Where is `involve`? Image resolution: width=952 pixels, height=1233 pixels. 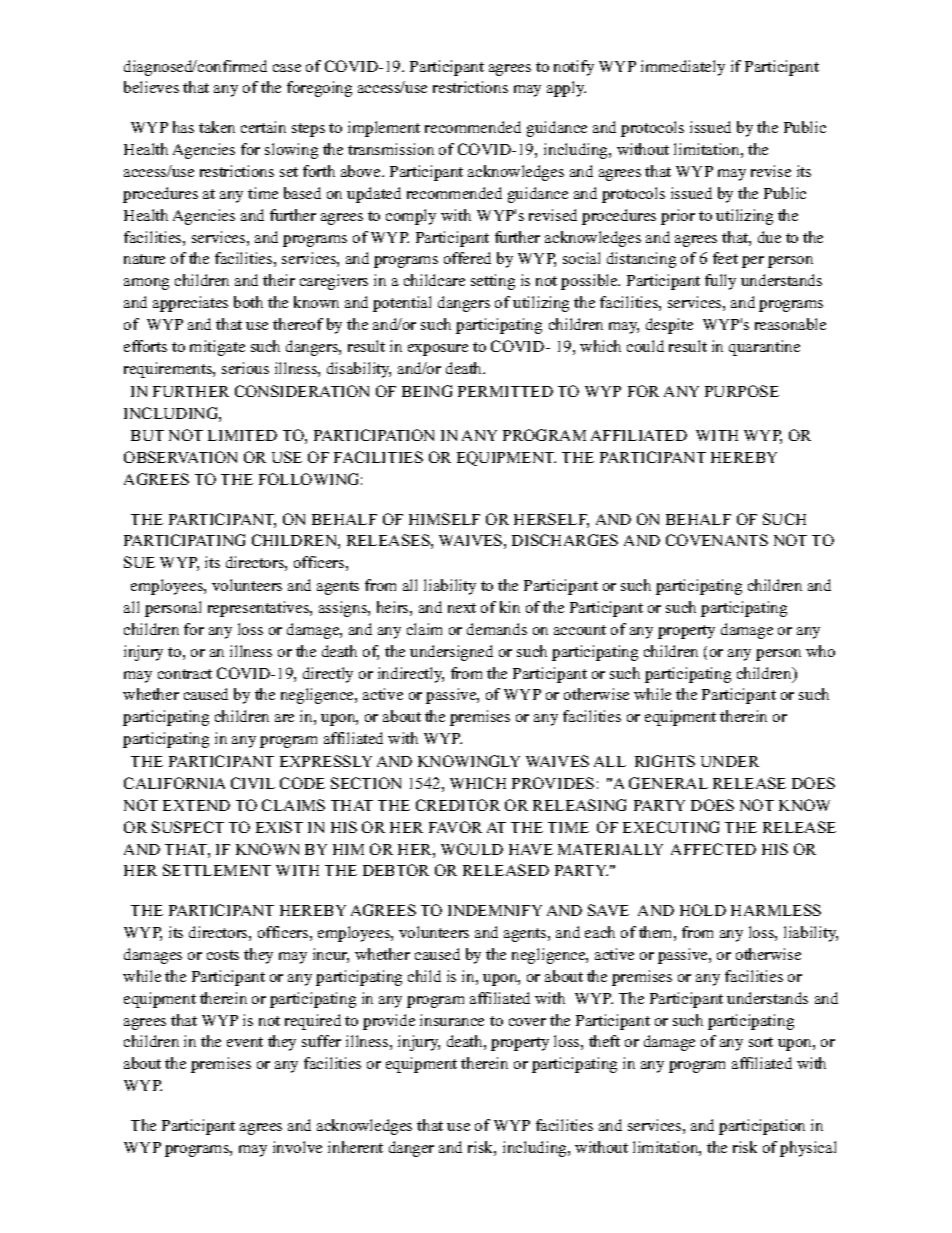 involve is located at coordinates (297, 1147).
